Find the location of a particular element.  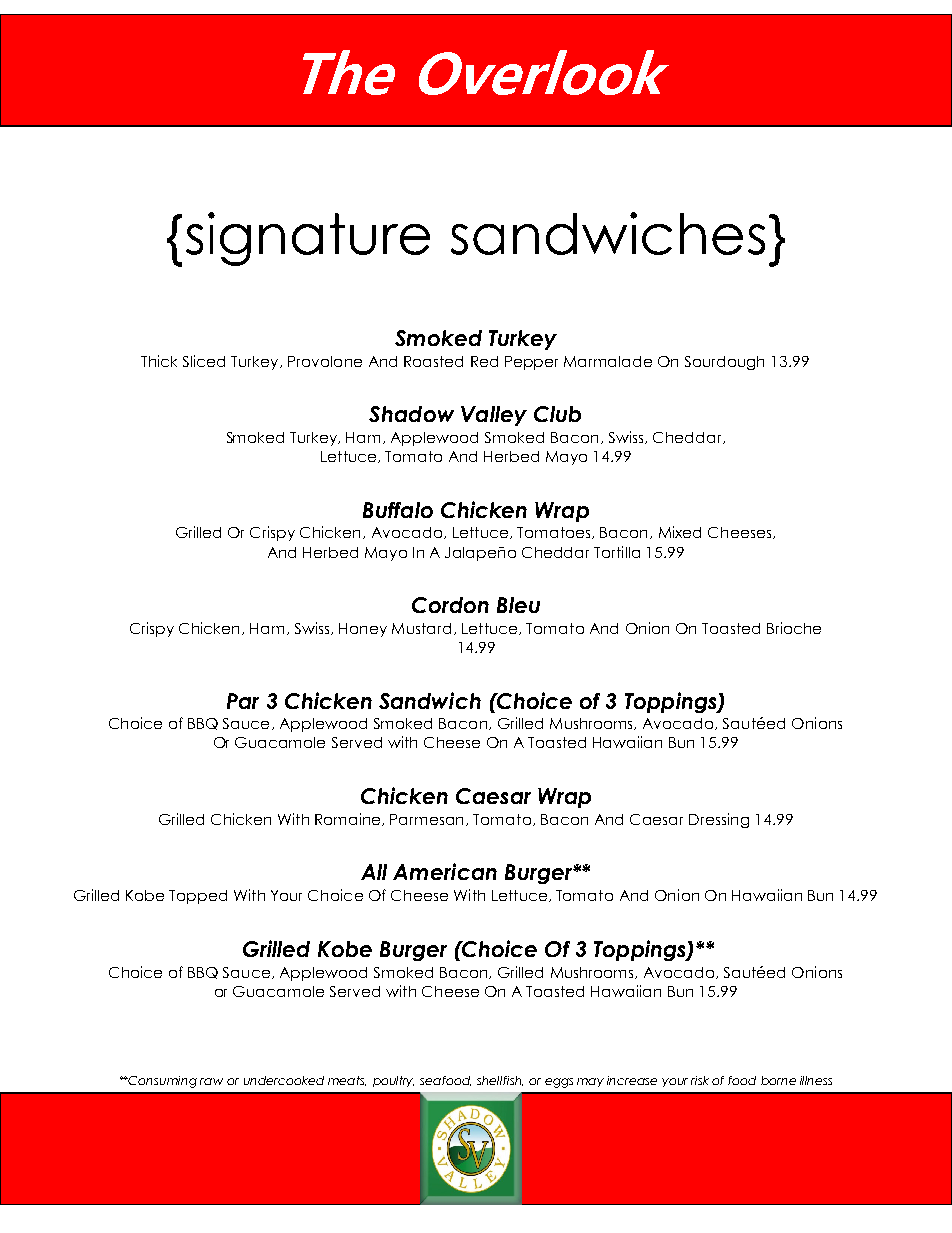

raw is located at coordinates (211, 1081).
